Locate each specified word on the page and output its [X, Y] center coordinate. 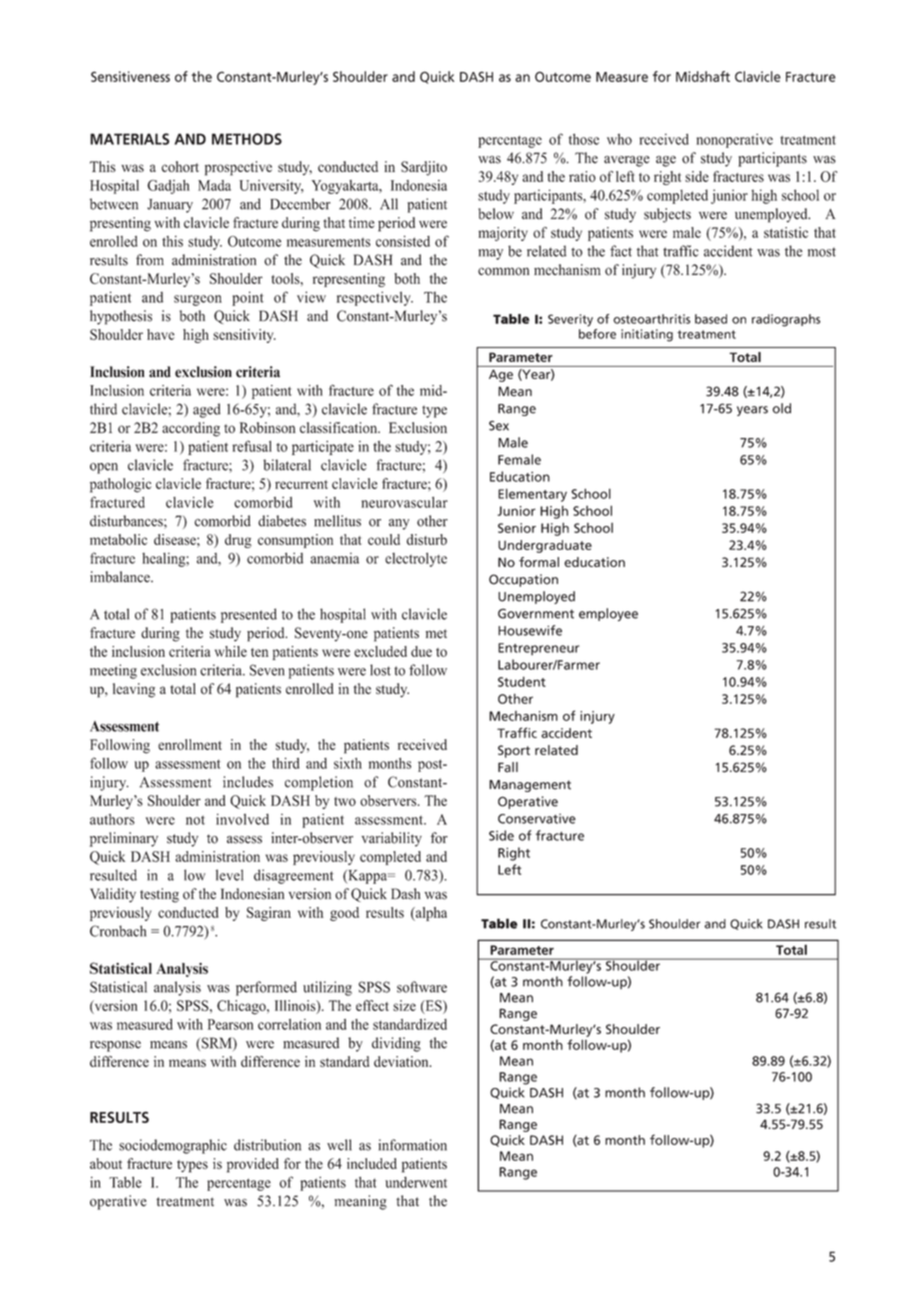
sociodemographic [173, 1146]
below [496, 214]
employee [608, 615]
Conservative [537, 818]
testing [159, 895]
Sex [499, 426]
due [421, 651]
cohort [180, 166]
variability [391, 839]
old [782, 408]
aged [207, 410]
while [231, 651]
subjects [667, 215]
